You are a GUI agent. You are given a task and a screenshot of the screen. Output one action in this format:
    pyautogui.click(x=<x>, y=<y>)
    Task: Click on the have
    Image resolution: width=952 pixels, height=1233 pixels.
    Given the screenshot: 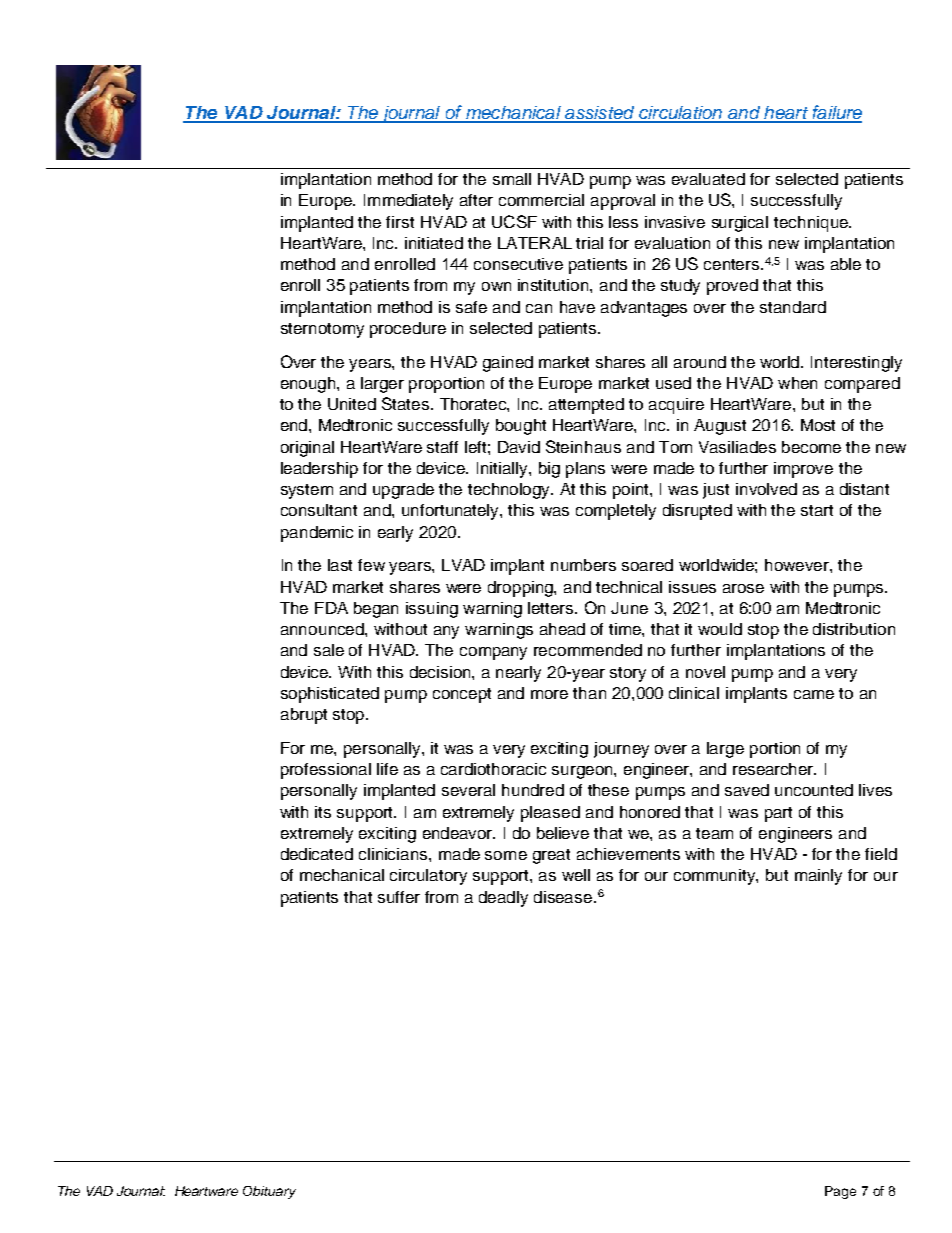 What is the action you would take?
    pyautogui.click(x=577, y=307)
